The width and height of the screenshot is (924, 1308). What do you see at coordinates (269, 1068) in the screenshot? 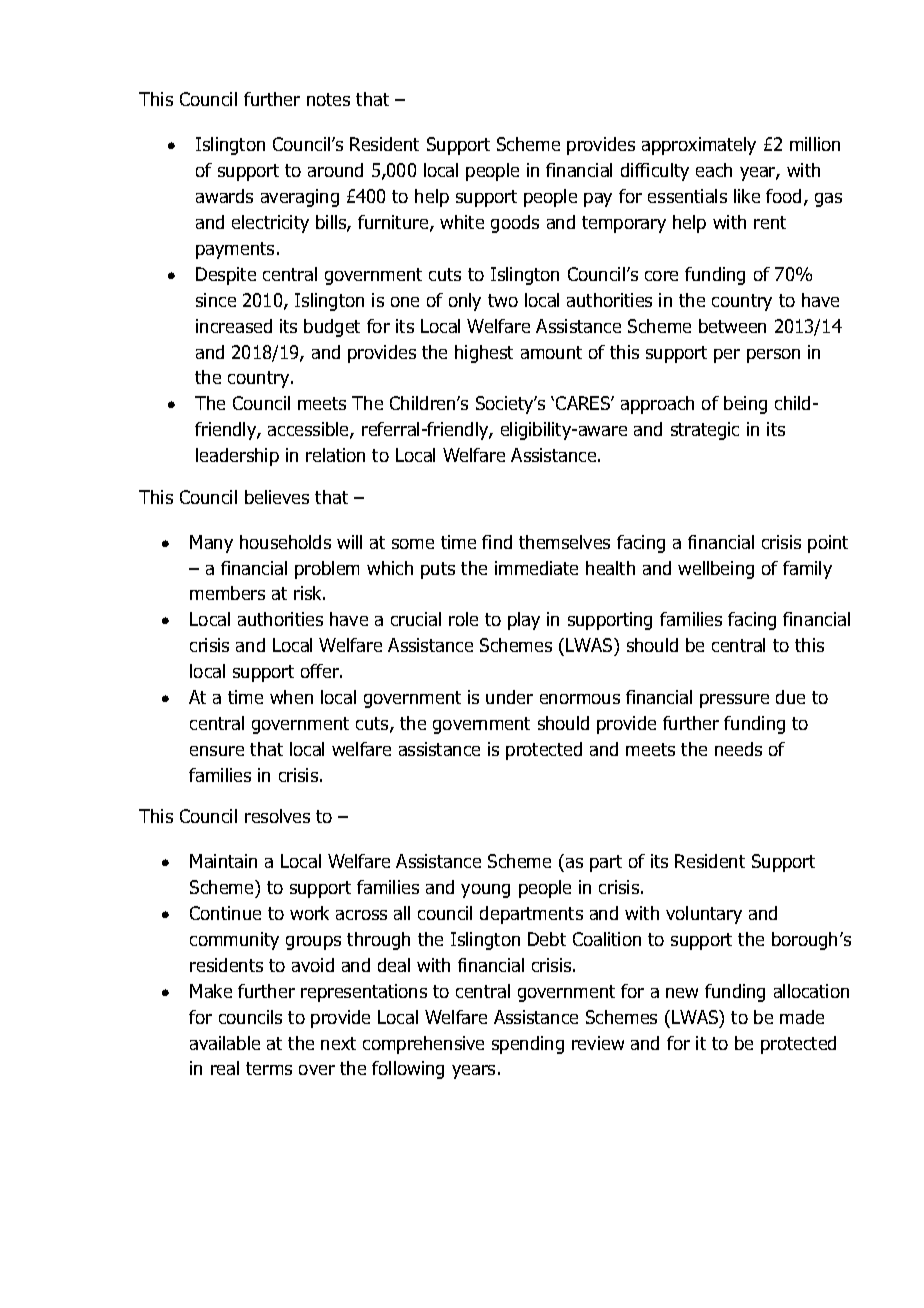
I see `terms` at bounding box center [269, 1068].
